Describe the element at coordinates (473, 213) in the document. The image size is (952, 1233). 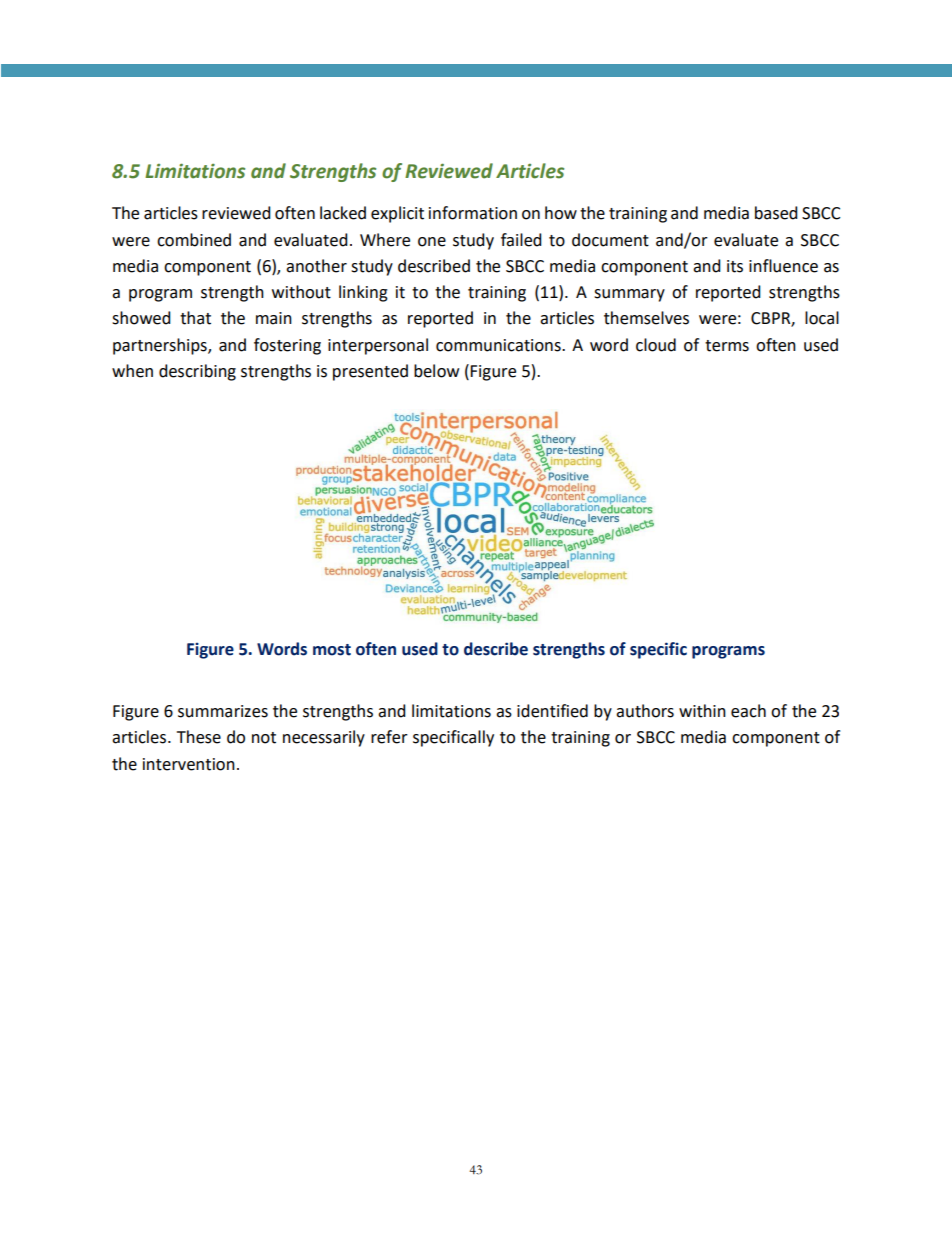
I see `information` at that location.
